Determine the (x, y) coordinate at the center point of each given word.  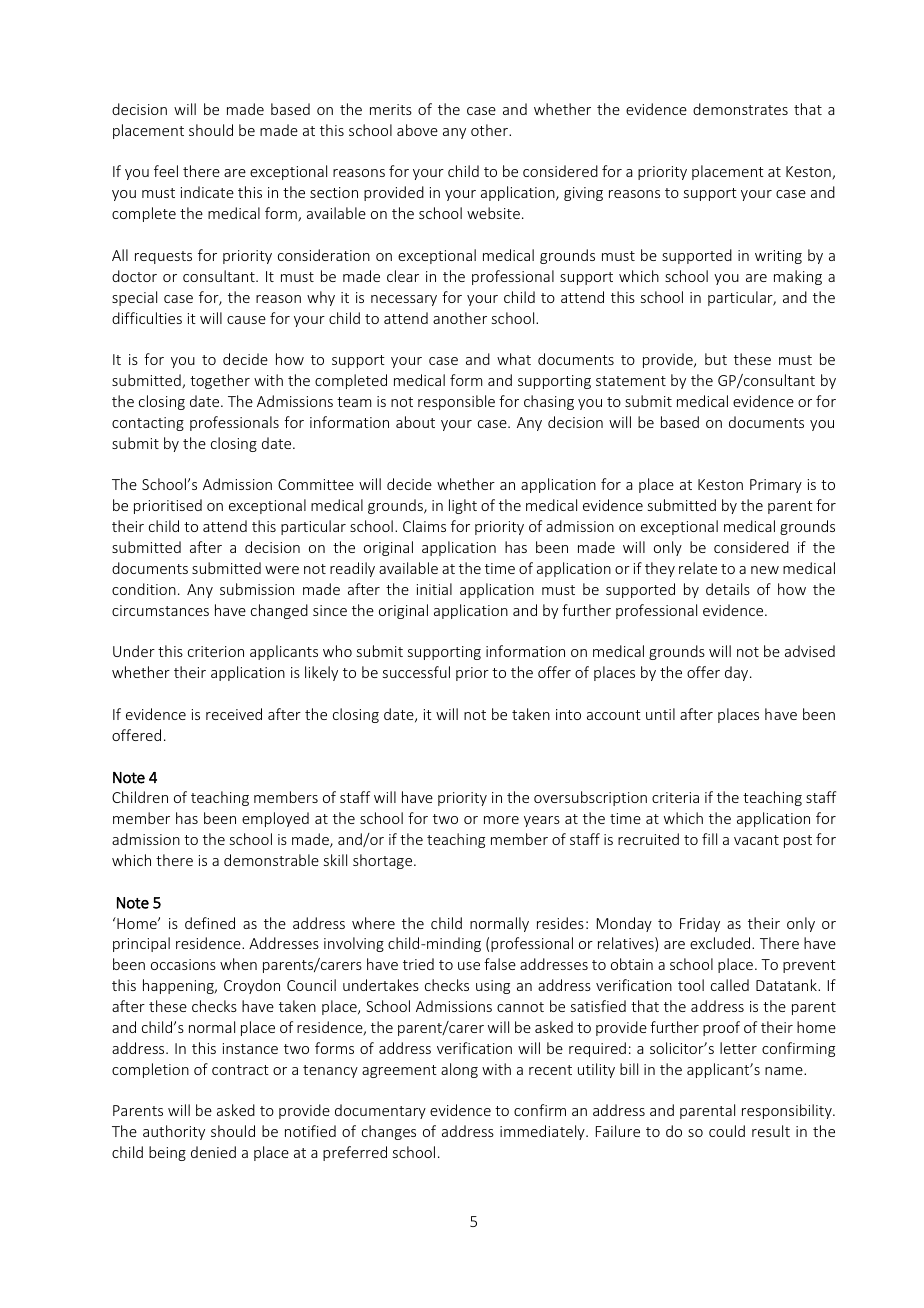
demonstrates (740, 109)
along (459, 1070)
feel (166, 171)
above (417, 130)
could (727, 1131)
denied (213, 1152)
